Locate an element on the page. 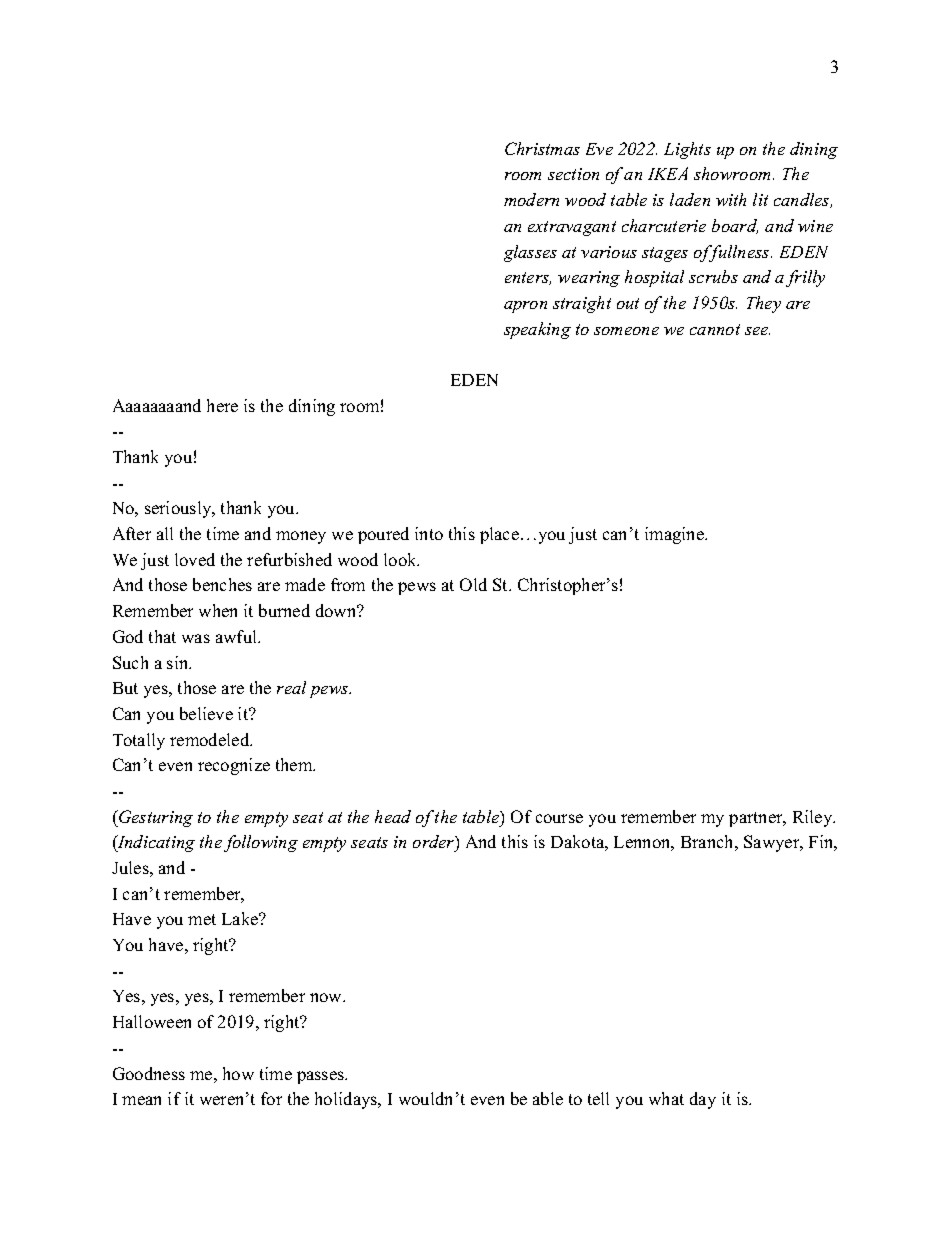 This page has height=1233, width=952. here is located at coordinates (222, 405).
